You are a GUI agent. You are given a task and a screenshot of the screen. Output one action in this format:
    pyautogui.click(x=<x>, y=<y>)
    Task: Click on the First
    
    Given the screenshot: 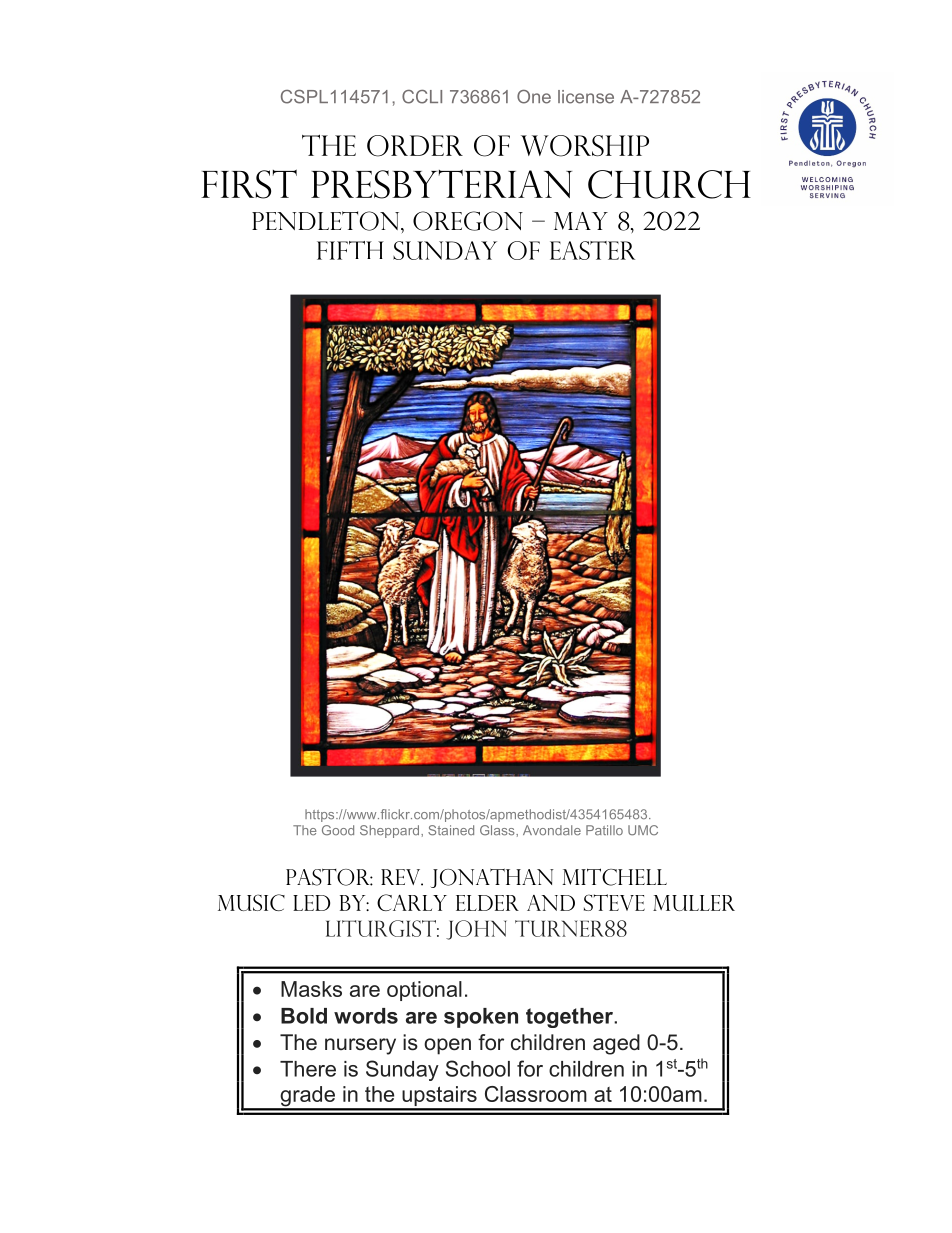 What is the action you would take?
    pyautogui.click(x=249, y=184)
